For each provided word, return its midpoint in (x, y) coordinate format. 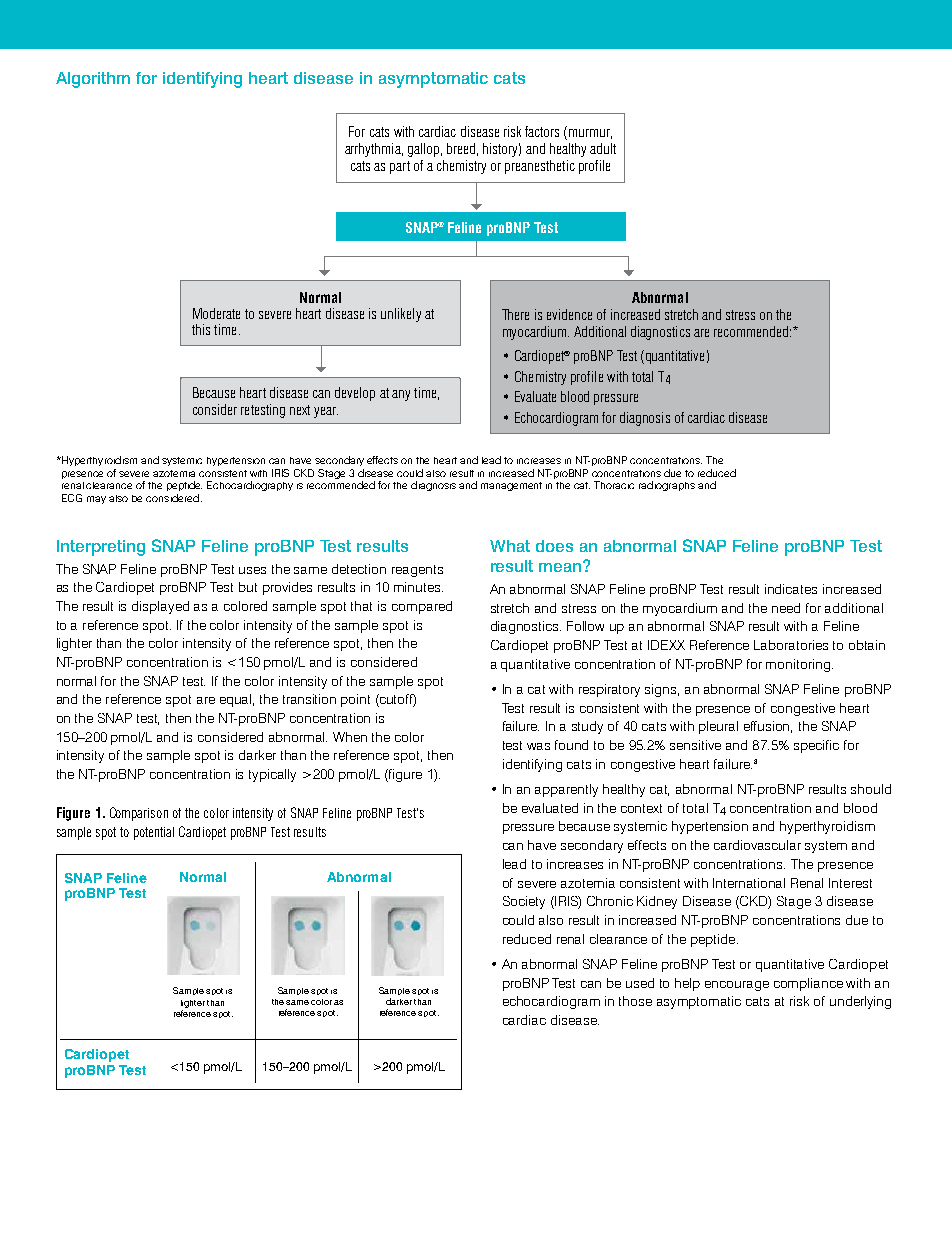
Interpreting (101, 548)
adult (603, 148)
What (510, 546)
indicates (791, 589)
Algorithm (93, 80)
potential (154, 833)
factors (542, 131)
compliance (808, 984)
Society (524, 902)
